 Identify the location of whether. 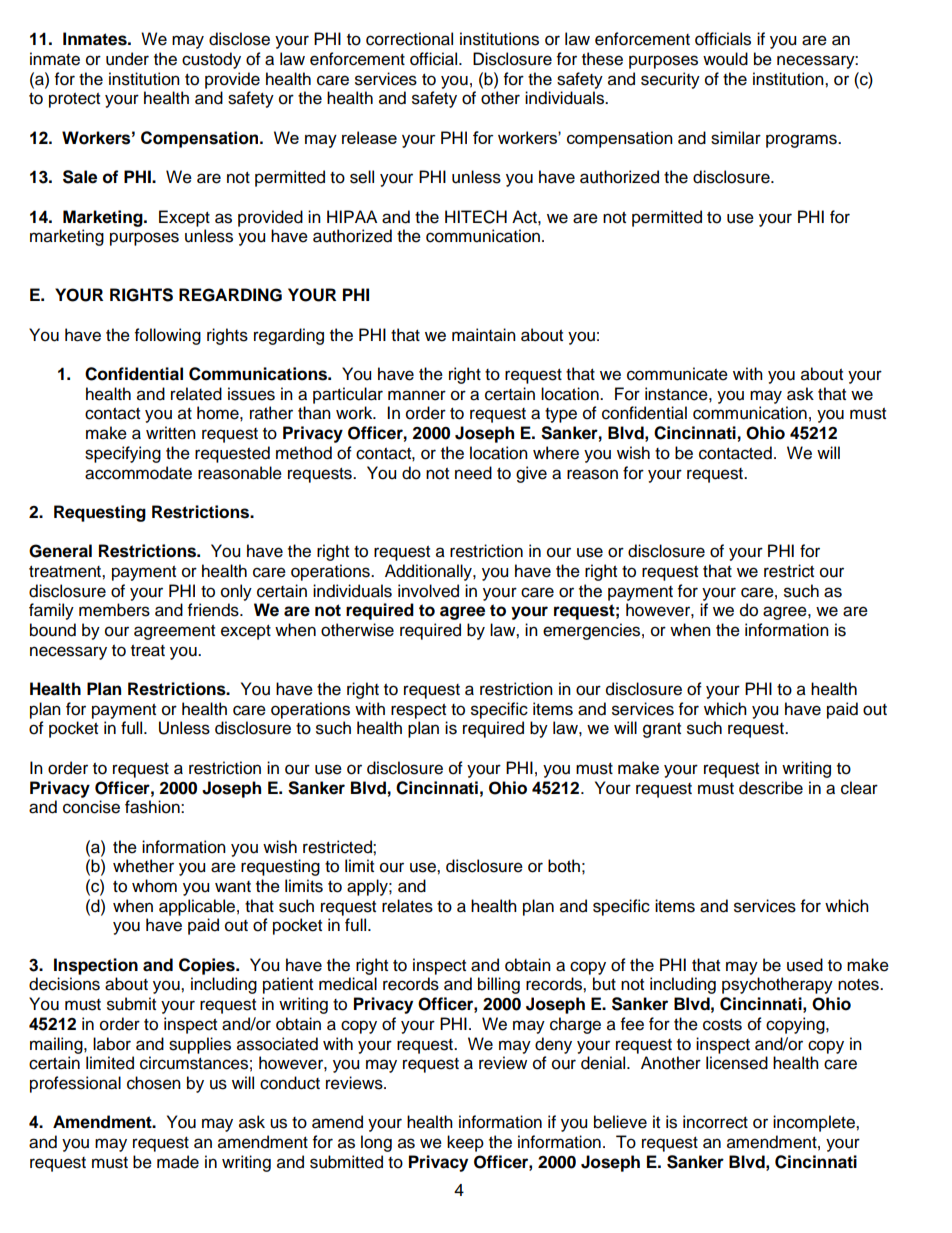
(143, 866).
